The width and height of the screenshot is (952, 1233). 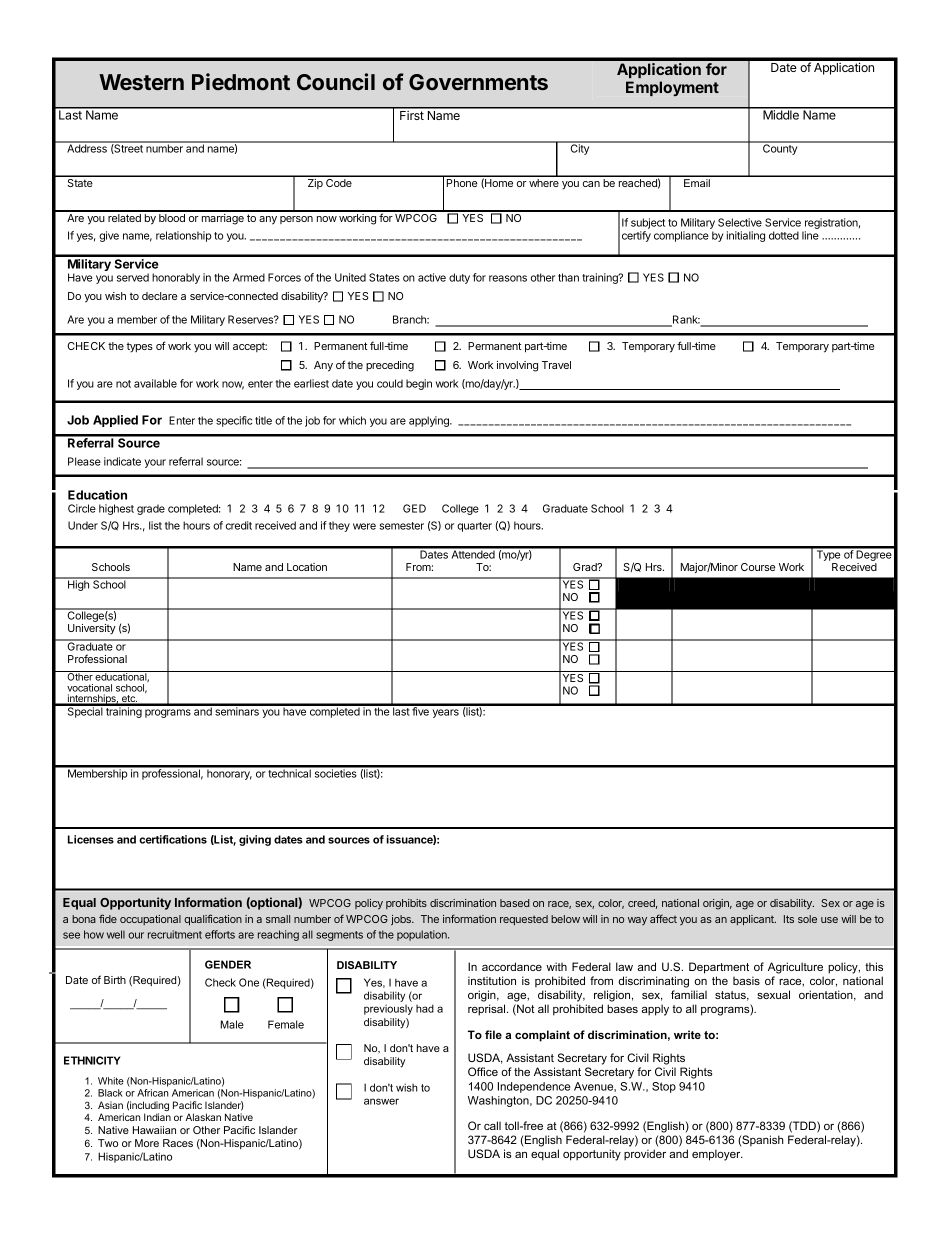 I want to click on Middle, so click(x=781, y=114).
